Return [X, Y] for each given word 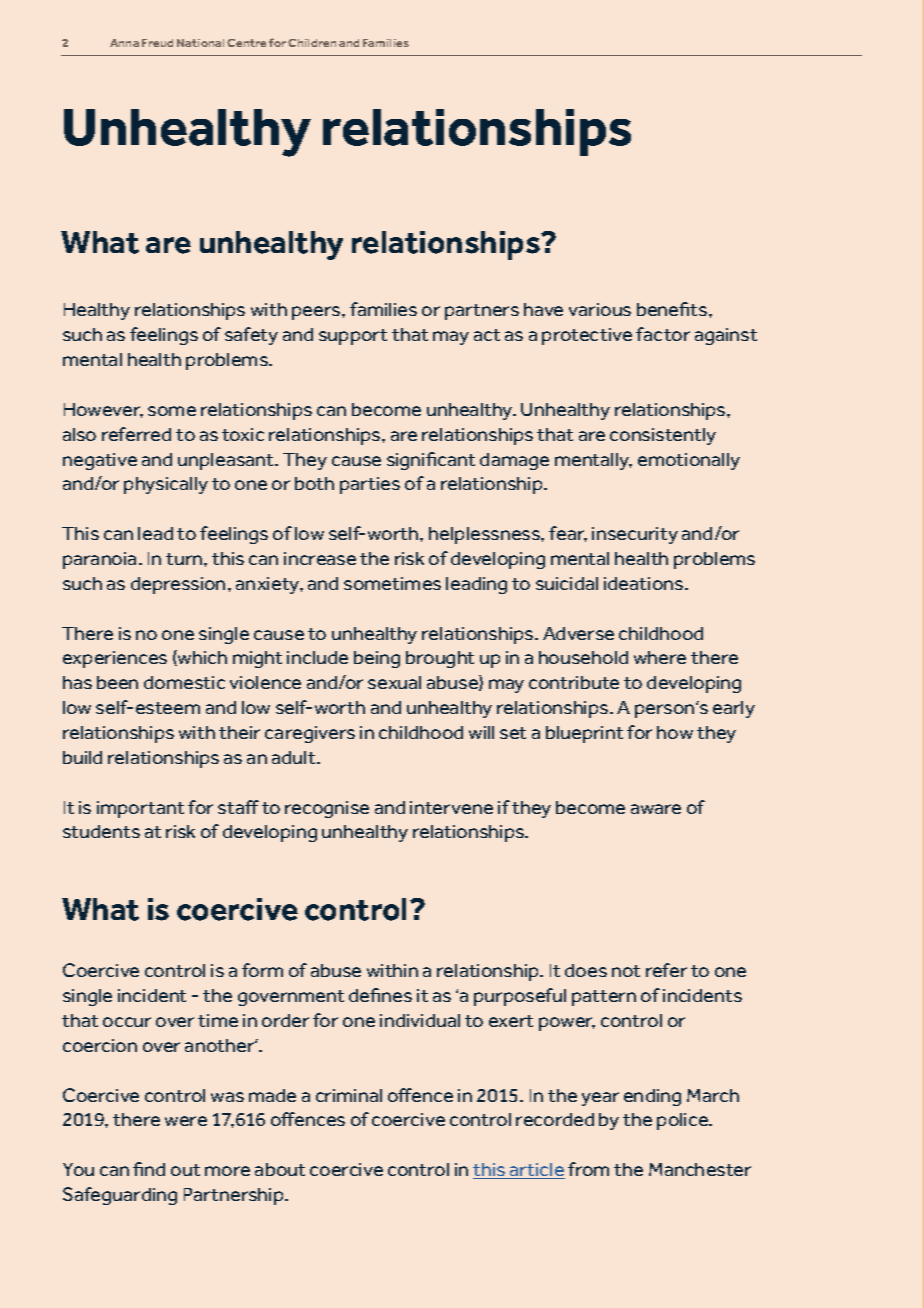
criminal [349, 1095]
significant [431, 461]
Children [312, 43]
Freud [157, 43]
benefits [673, 309]
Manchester [700, 1169]
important [140, 809]
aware [656, 809]
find [149, 1169]
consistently [663, 436]
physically [166, 485]
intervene [451, 807]
